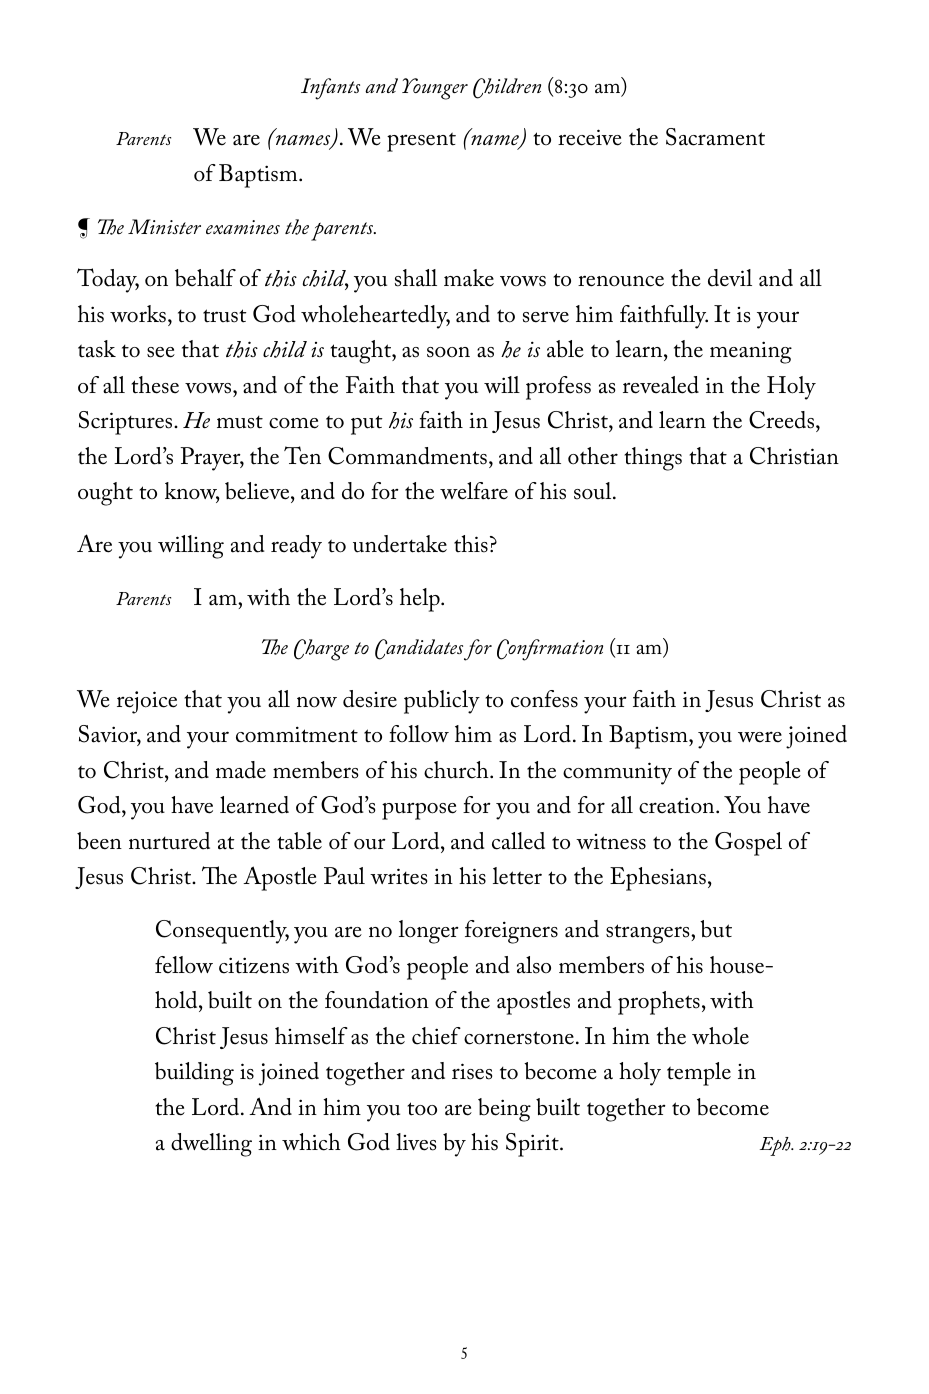 The width and height of the document is (929, 1394). What do you see at coordinates (715, 137) in the document?
I see `Sacrament` at bounding box center [715, 137].
